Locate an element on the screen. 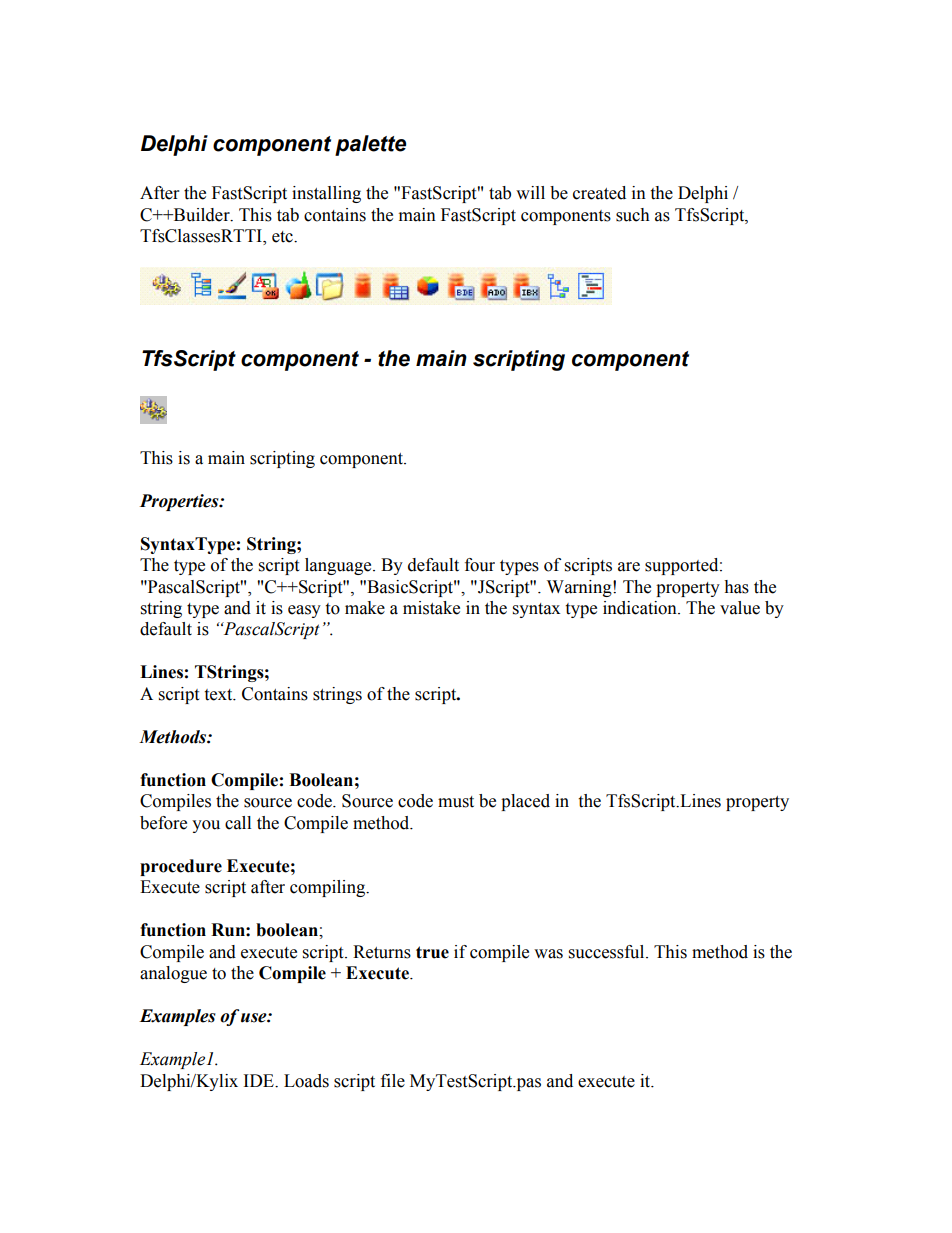 The height and width of the screenshot is (1233, 952). mistake is located at coordinates (431, 608).
